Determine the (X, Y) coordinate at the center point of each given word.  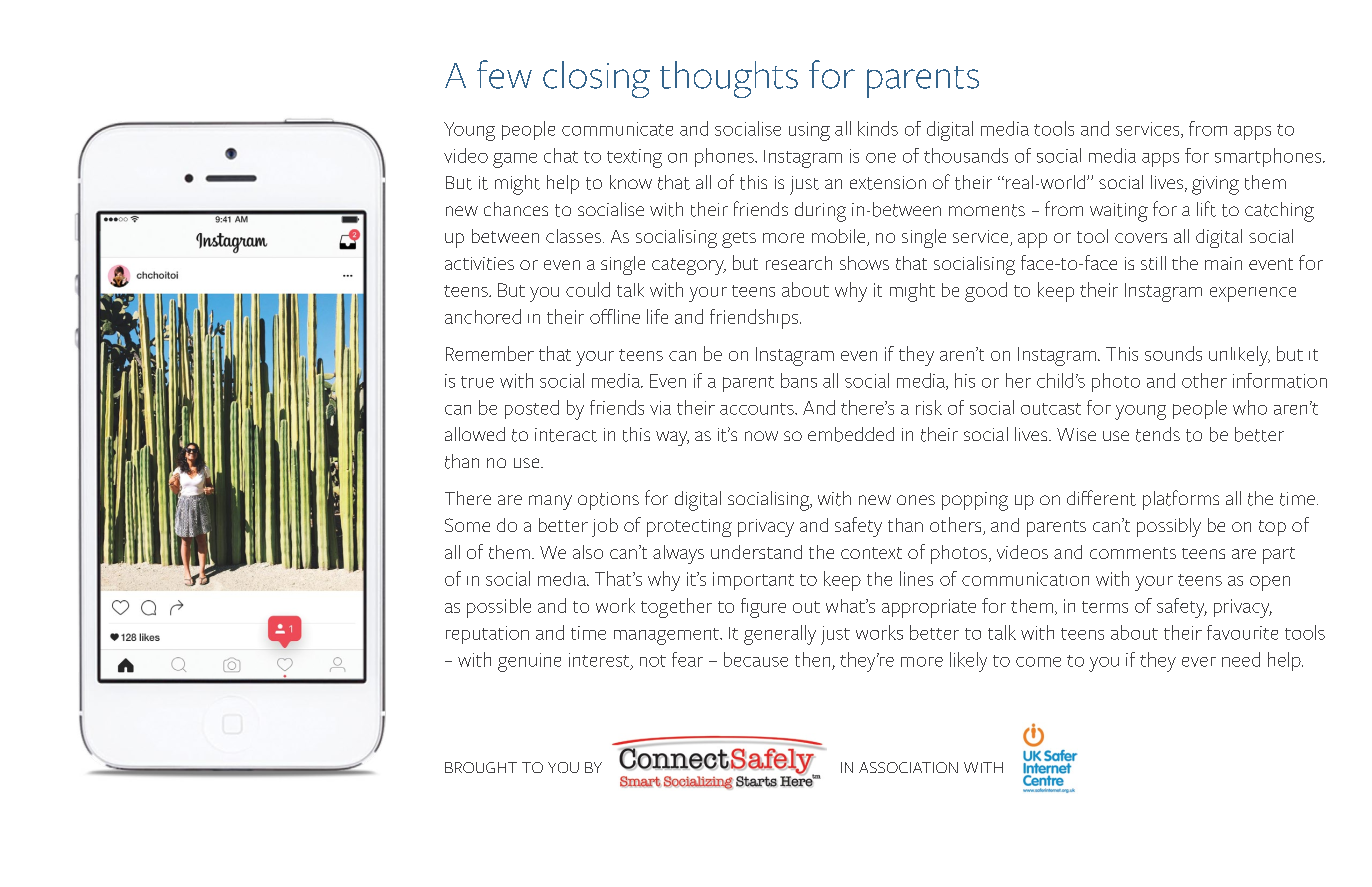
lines (916, 578)
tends (1158, 434)
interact (566, 435)
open (1270, 583)
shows (864, 263)
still (1153, 263)
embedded (851, 434)
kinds (878, 128)
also (588, 552)
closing (596, 79)
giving (1215, 185)
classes (573, 236)
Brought (481, 767)
